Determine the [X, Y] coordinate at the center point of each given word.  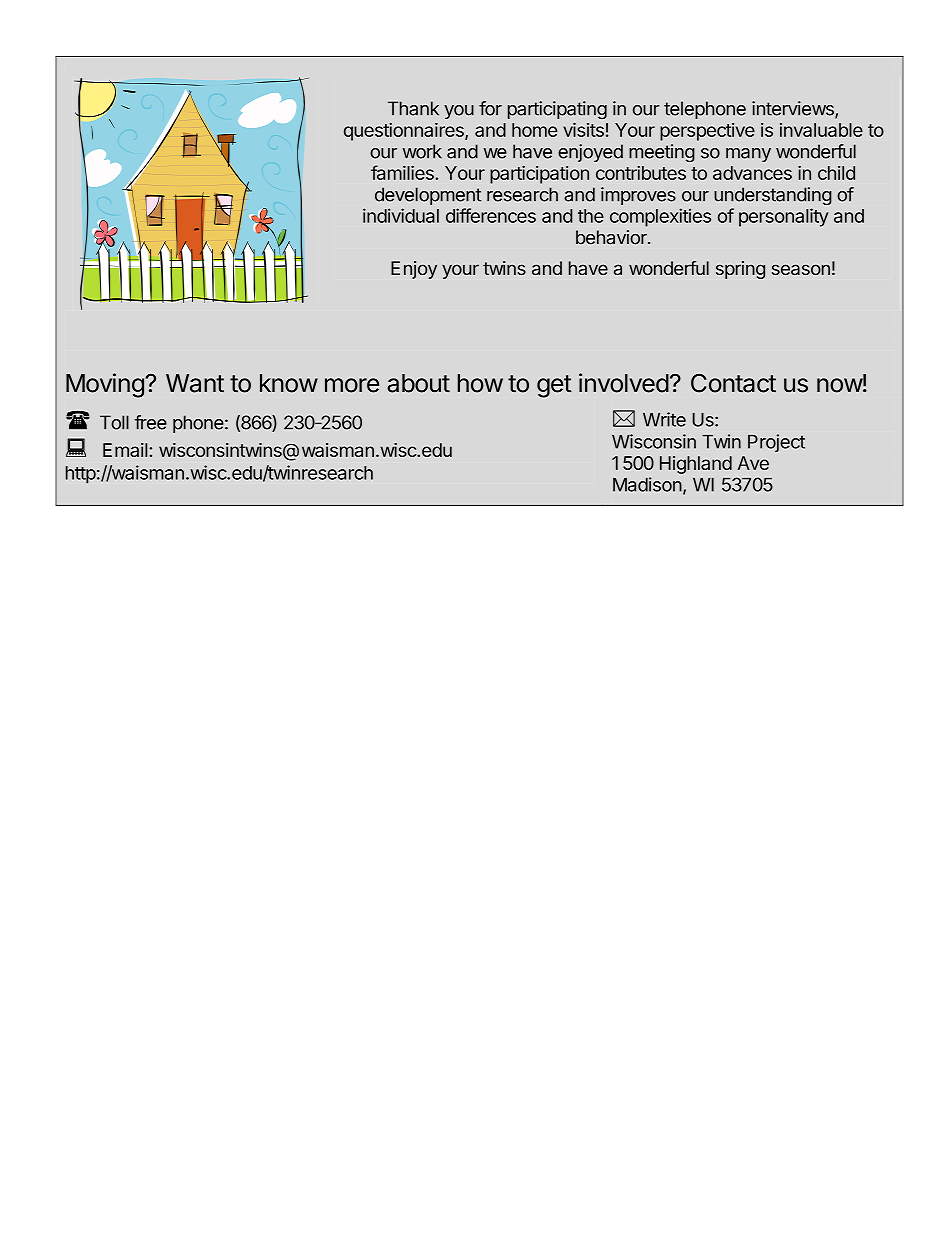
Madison [647, 484]
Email [126, 450]
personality [783, 217]
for [490, 108]
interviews [794, 109]
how [480, 383]
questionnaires [405, 131]
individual [401, 215]
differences [491, 215]
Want [195, 383]
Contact [733, 383]
